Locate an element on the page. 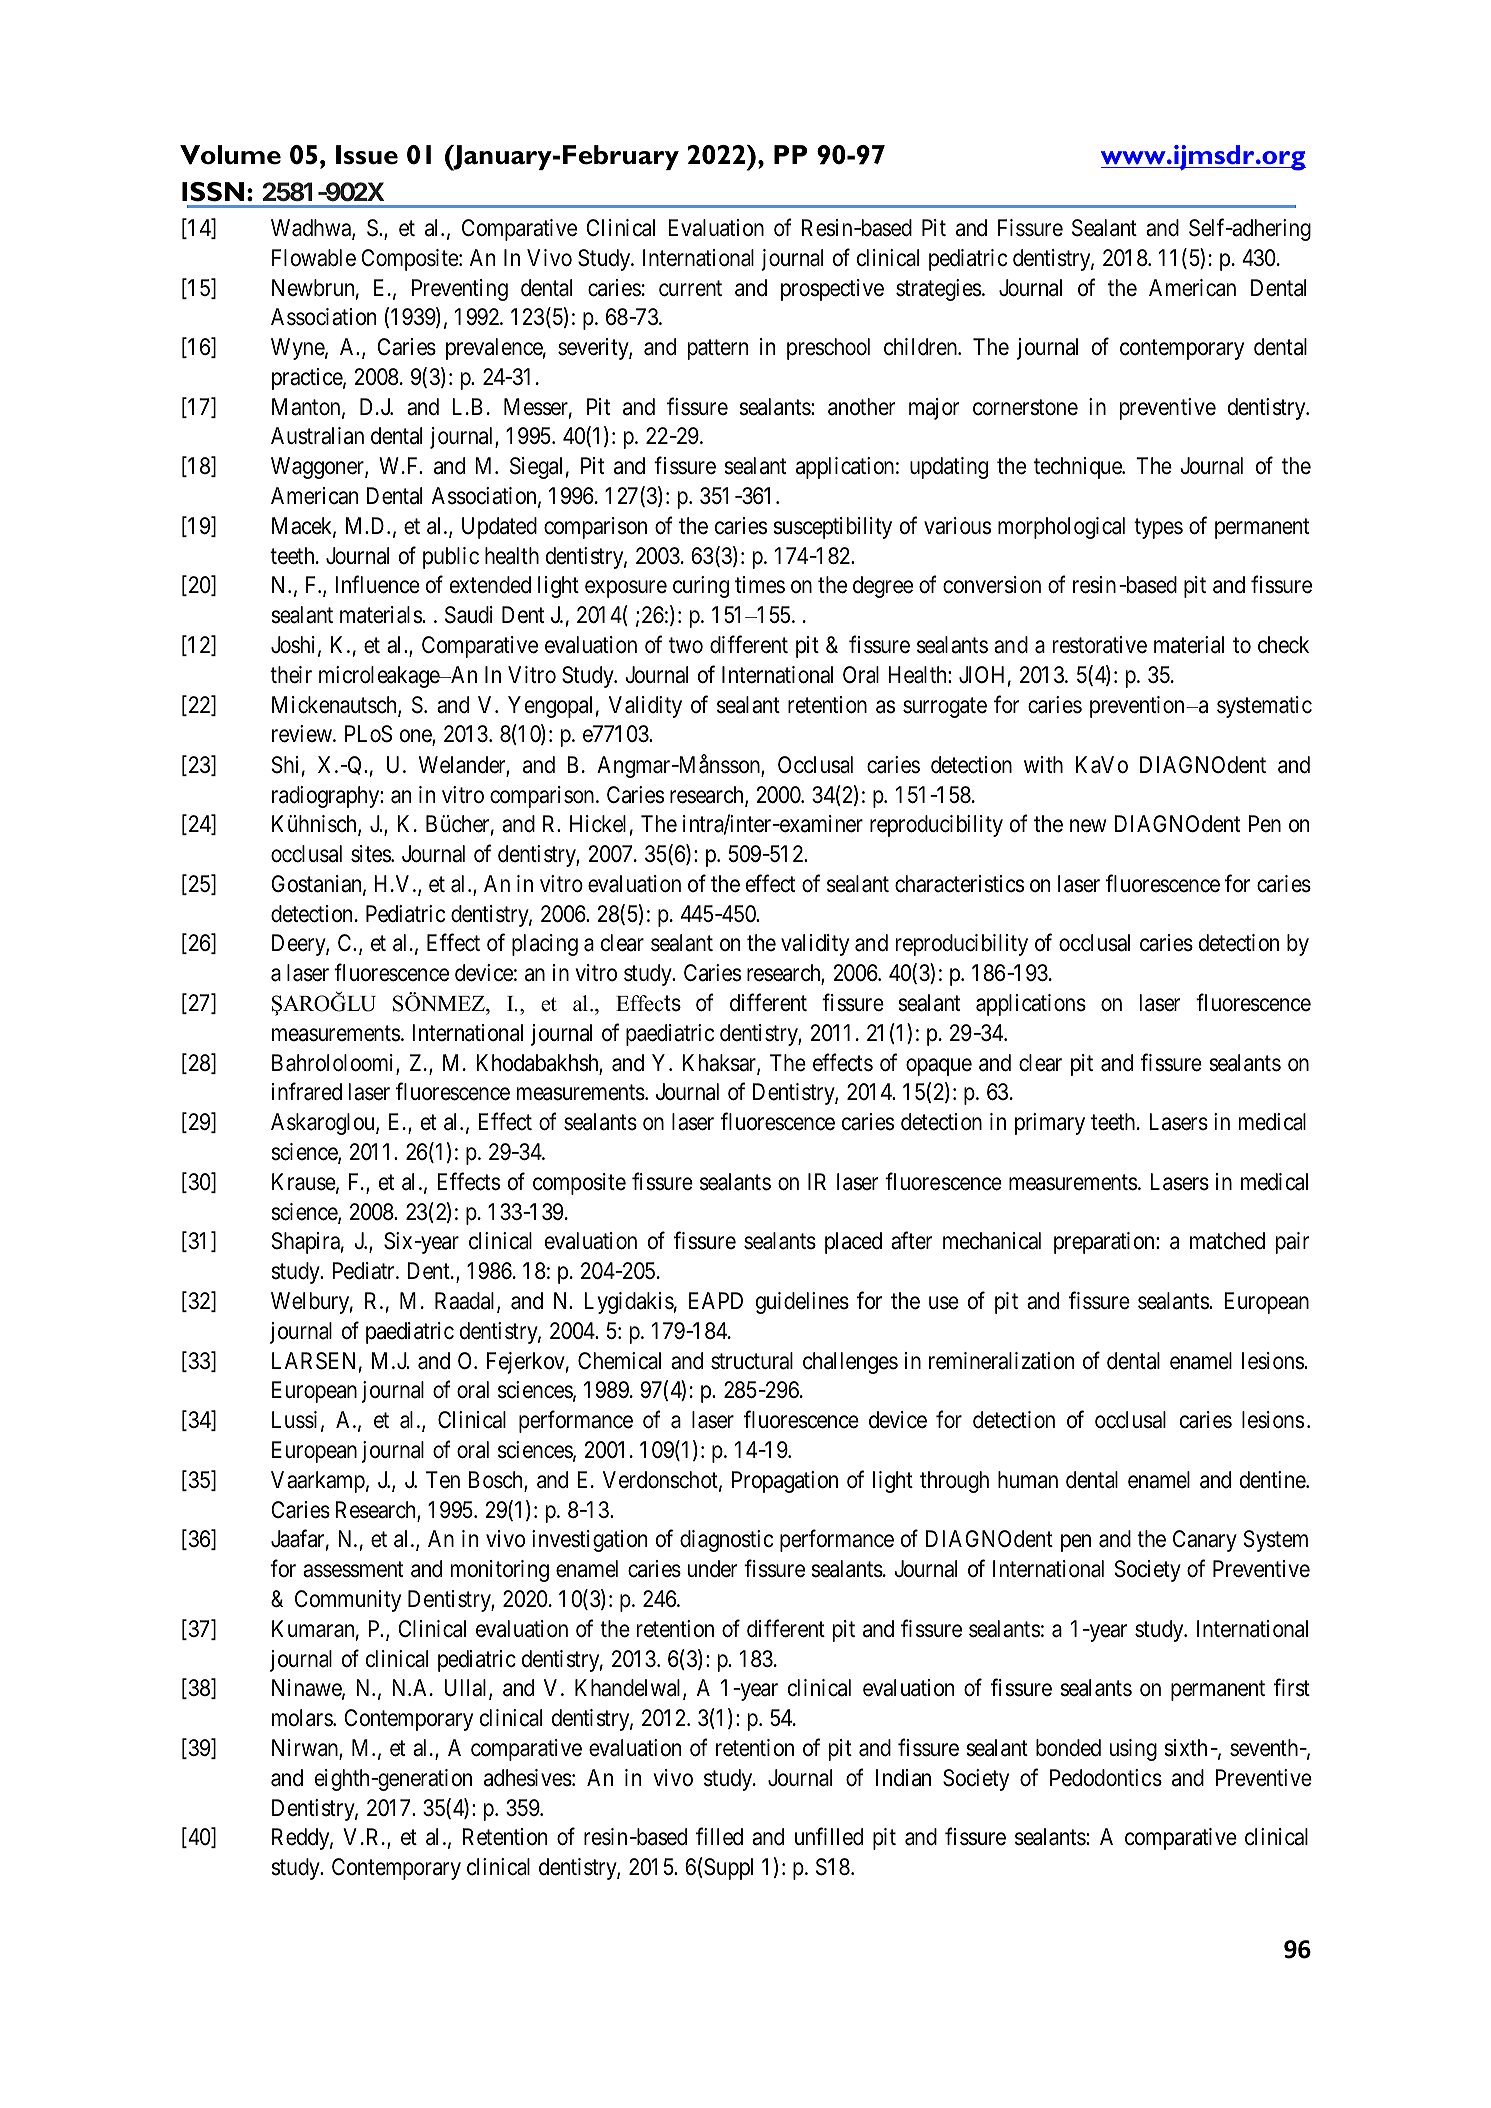 Image resolution: width=1491 pixels, height=2108 pixels. restorative is located at coordinates (1100, 645).
